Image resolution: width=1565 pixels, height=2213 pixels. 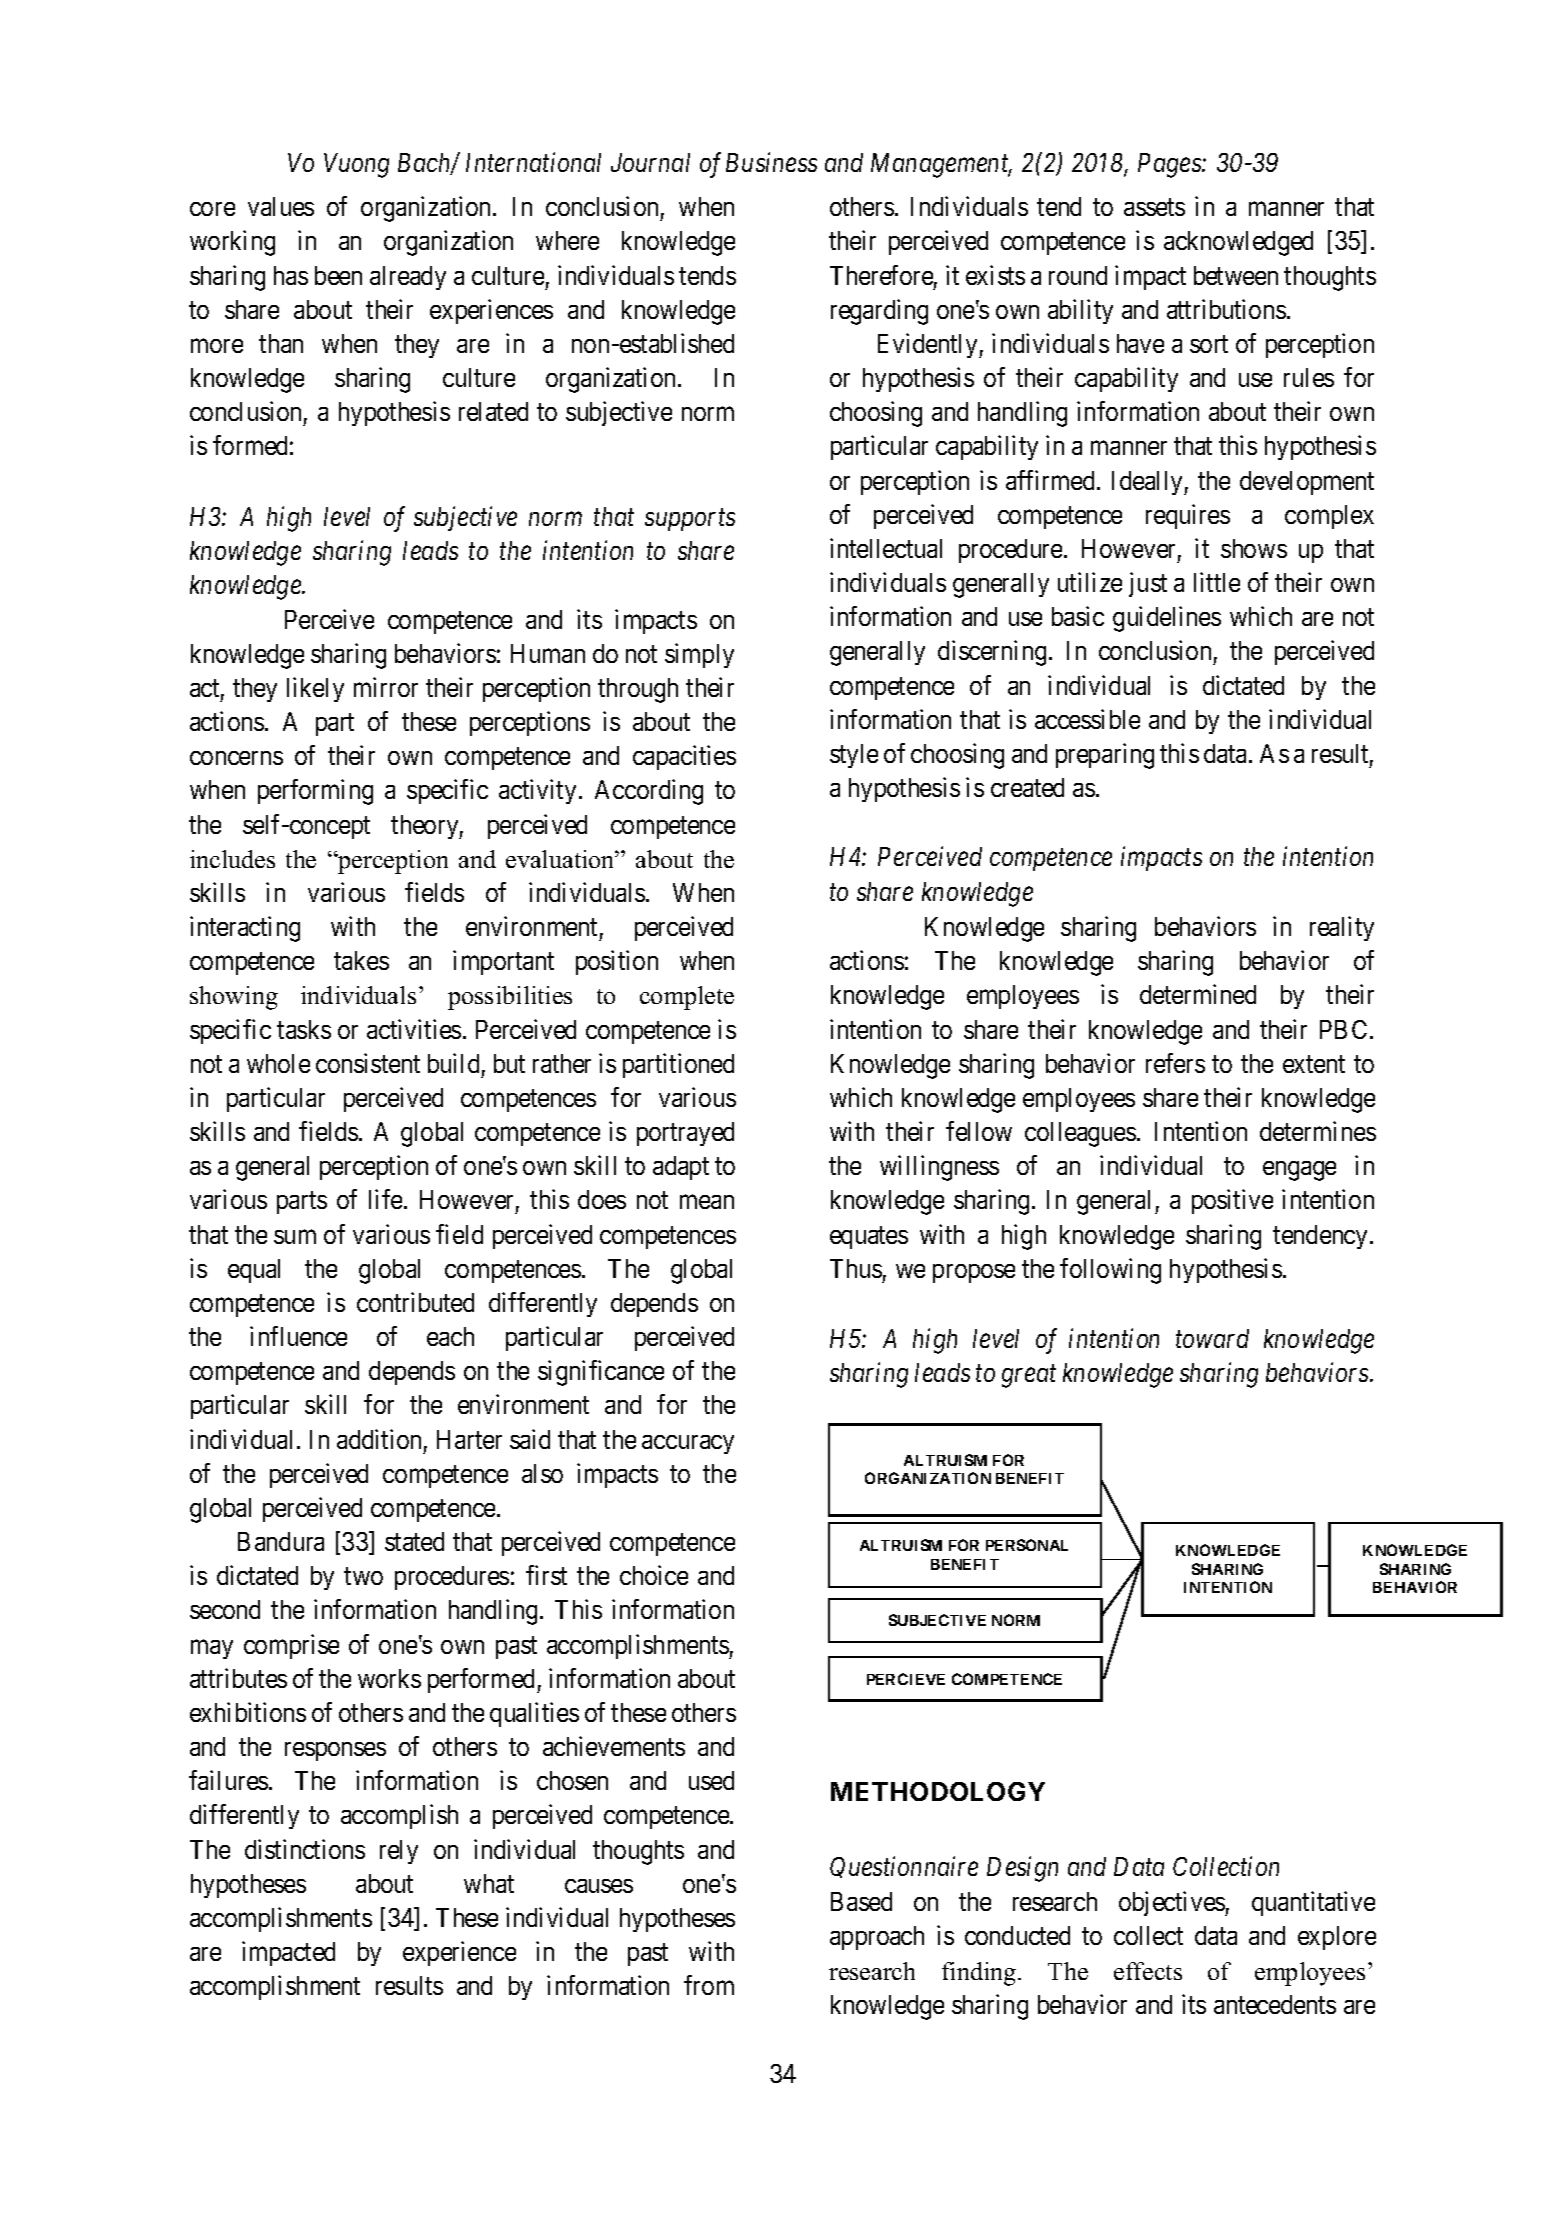 What do you see at coordinates (281, 206) in the document?
I see `values` at bounding box center [281, 206].
